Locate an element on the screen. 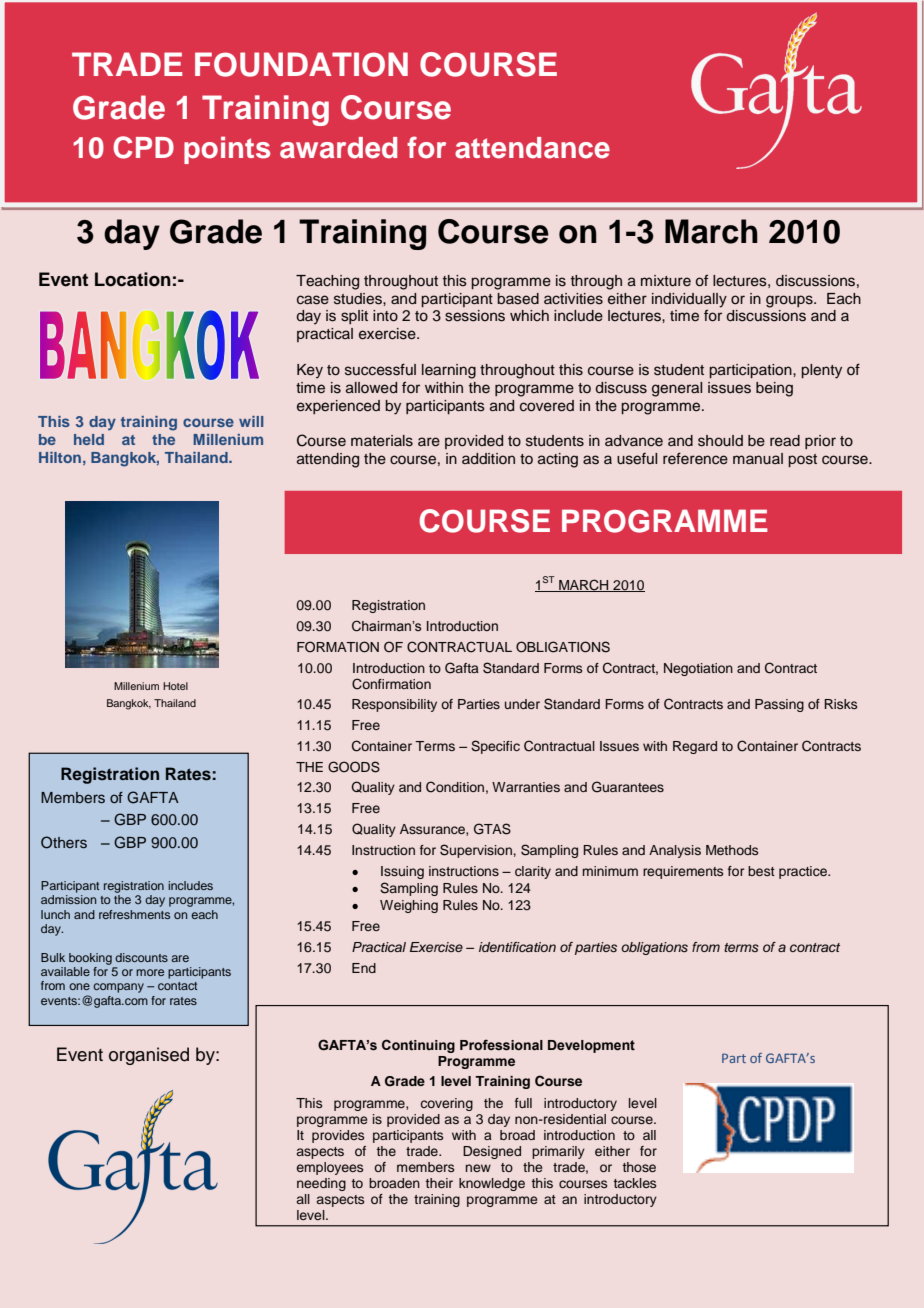 Image resolution: width=924 pixels, height=1308 pixels. learning is located at coordinates (449, 371).
